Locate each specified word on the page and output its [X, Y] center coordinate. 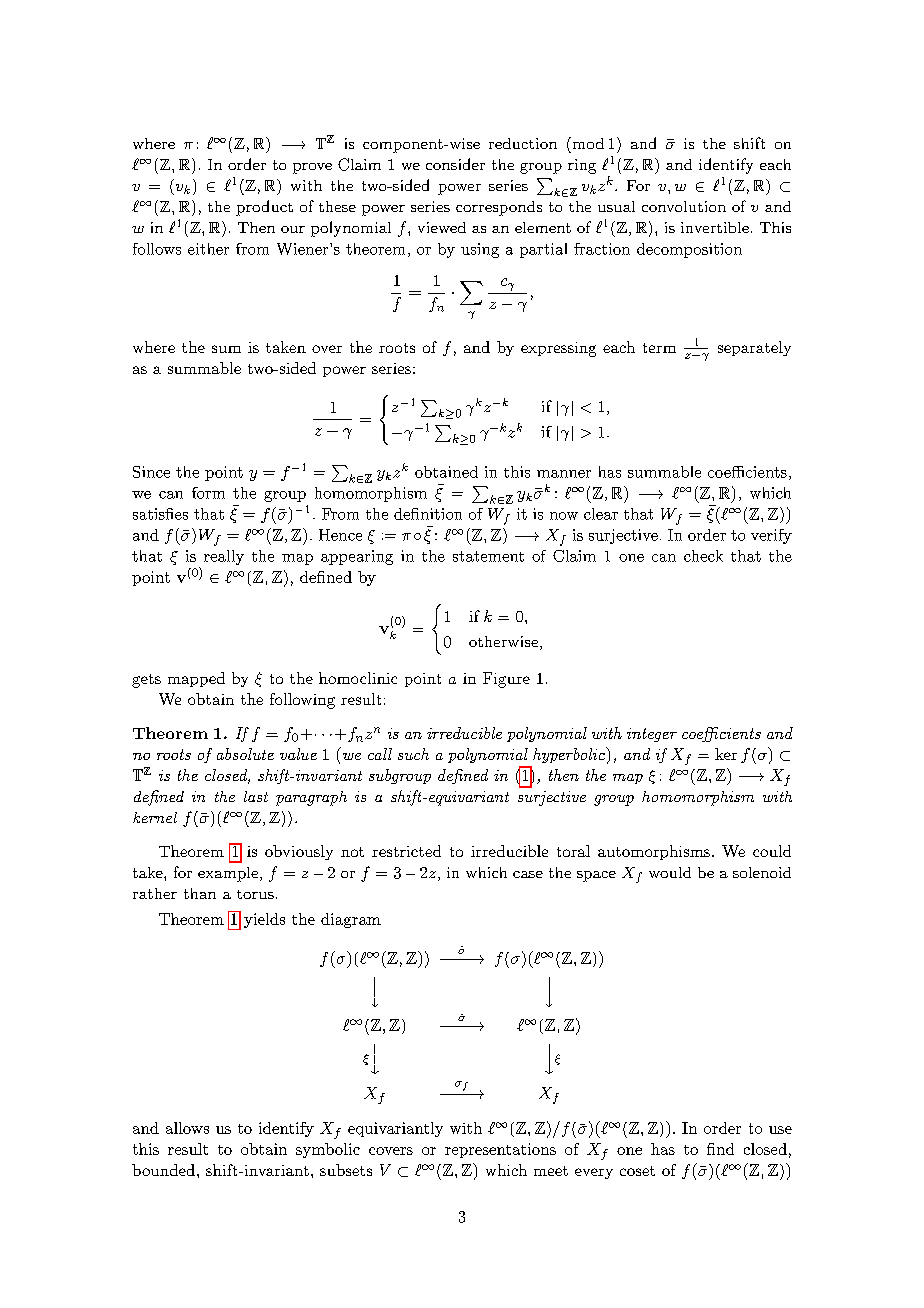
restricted [406, 851]
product [264, 208]
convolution [684, 206]
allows [187, 1128]
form [208, 493]
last [256, 796]
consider [455, 164]
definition [428, 514]
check [703, 556]
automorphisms [654, 852]
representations [500, 1150]
